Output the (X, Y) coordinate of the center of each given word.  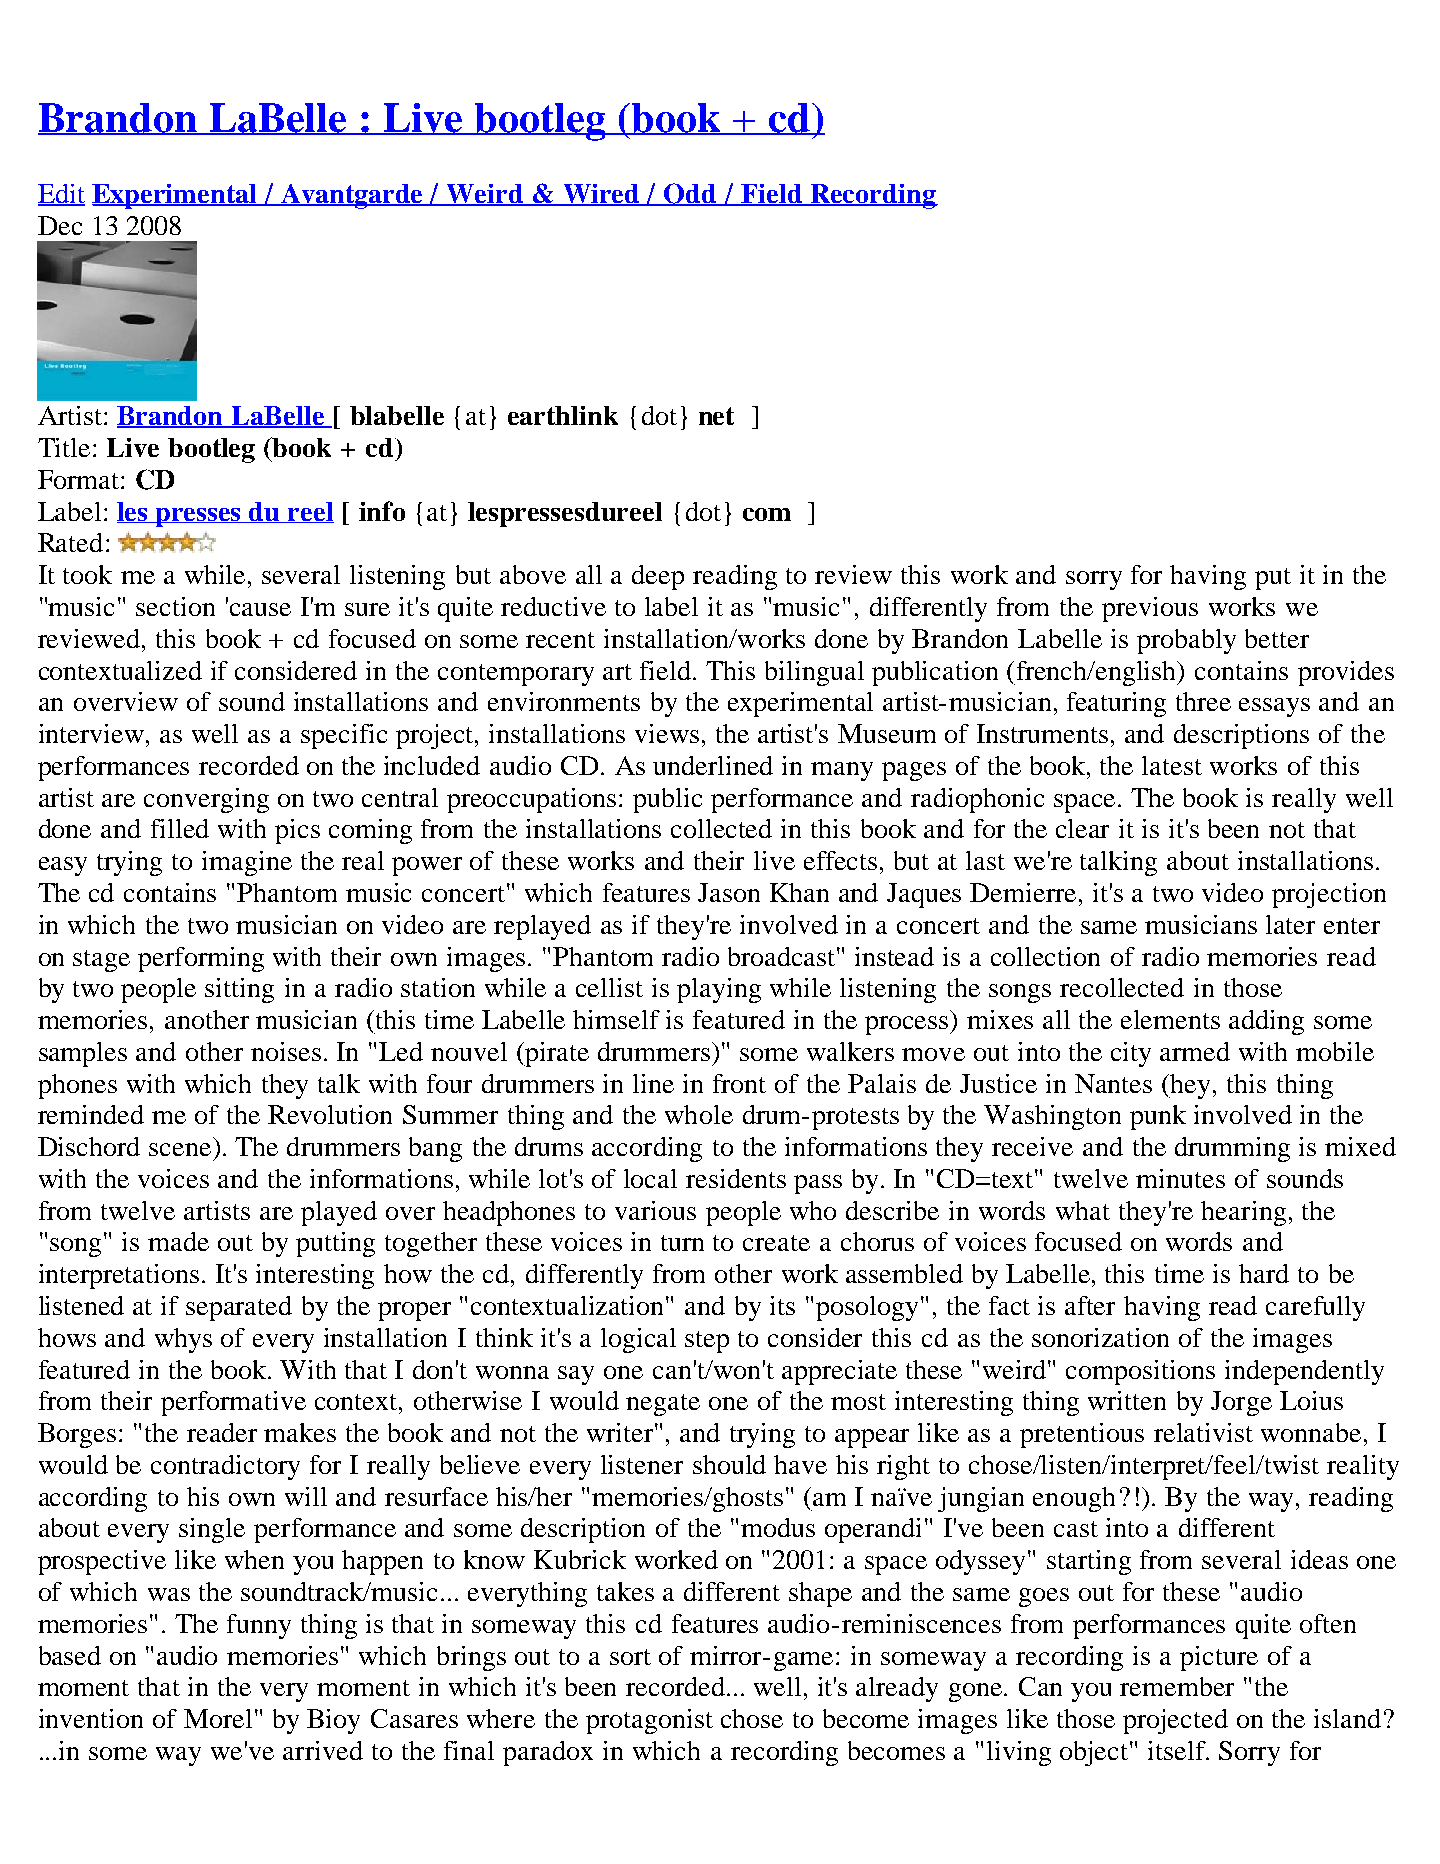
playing (719, 990)
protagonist (649, 1721)
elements (1170, 1019)
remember (1177, 1686)
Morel (218, 1718)
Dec (60, 225)
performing (201, 959)
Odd (691, 194)
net (716, 416)
